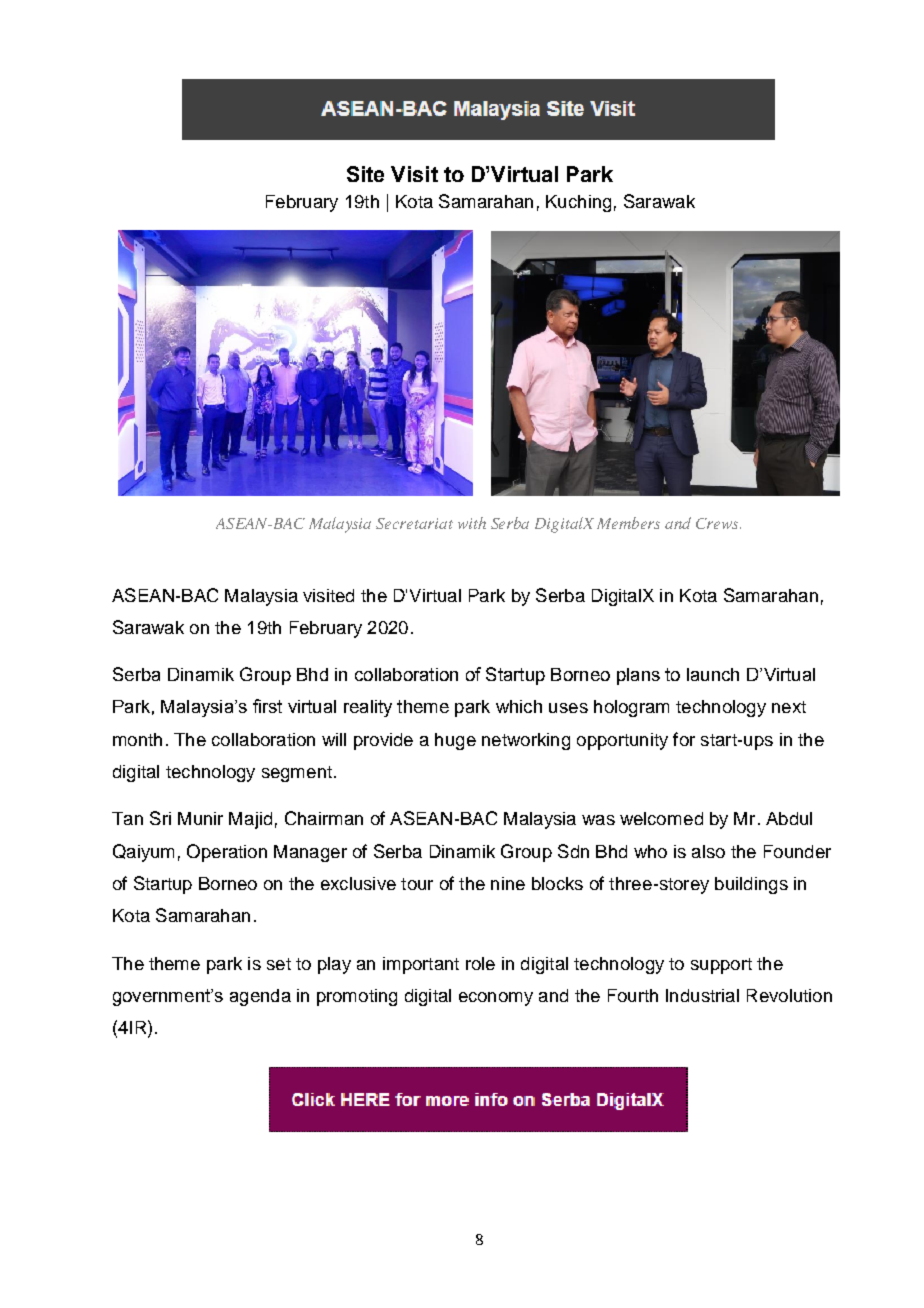 This page has width=924, height=1308. I want to click on Secretariat, so click(414, 523).
